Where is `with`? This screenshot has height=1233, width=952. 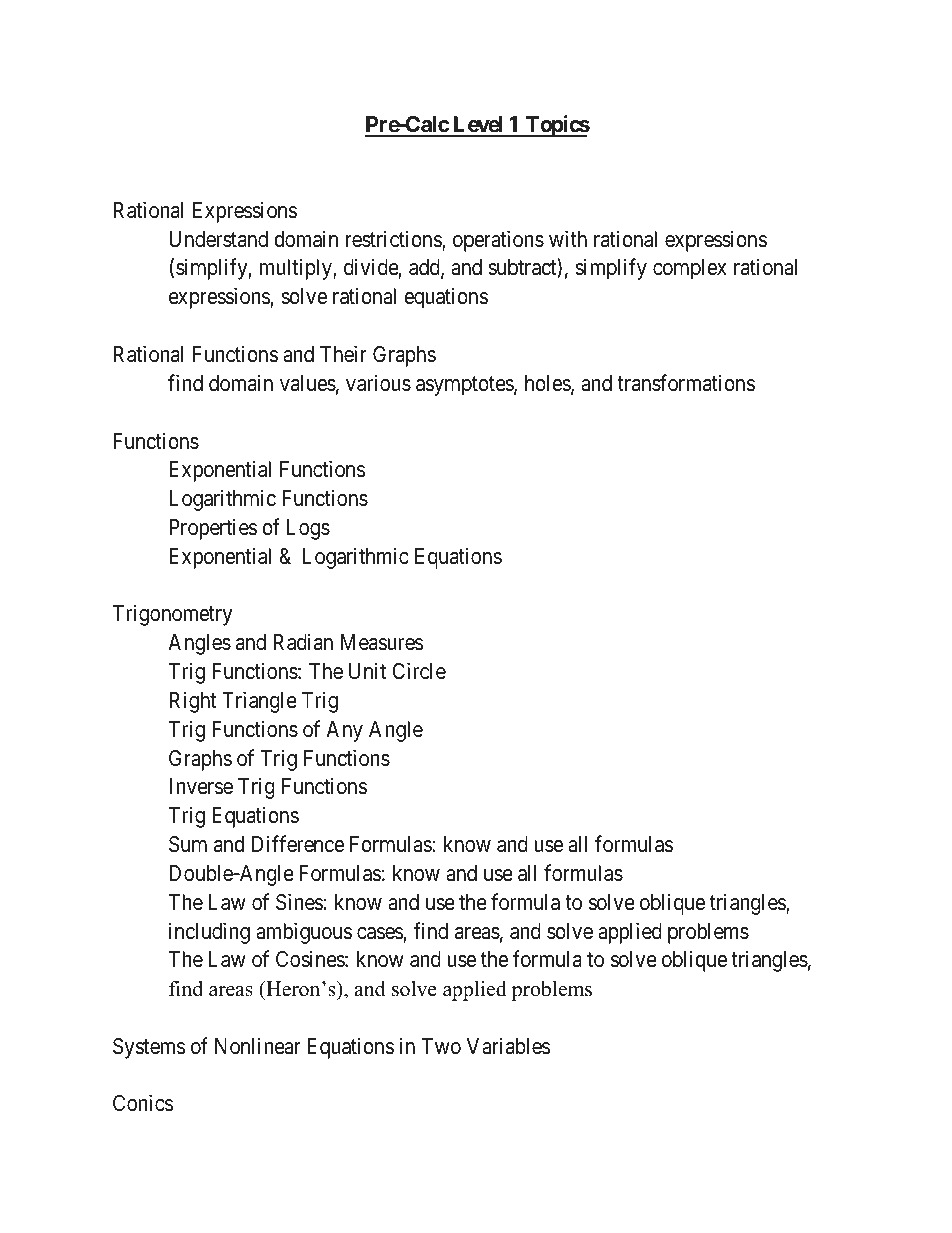 with is located at coordinates (568, 238).
